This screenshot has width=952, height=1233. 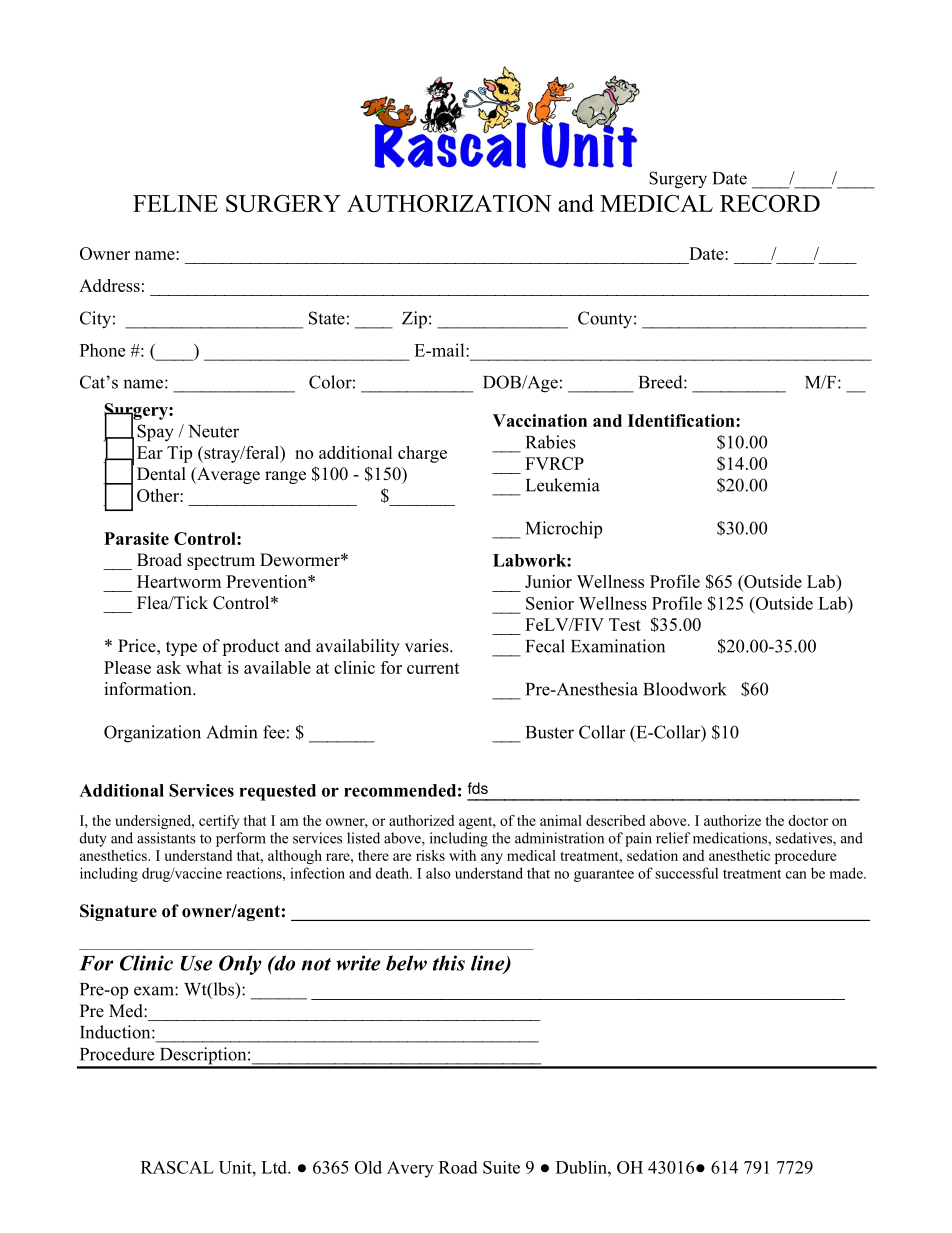 What do you see at coordinates (169, 667) in the screenshot?
I see `ask` at bounding box center [169, 667].
